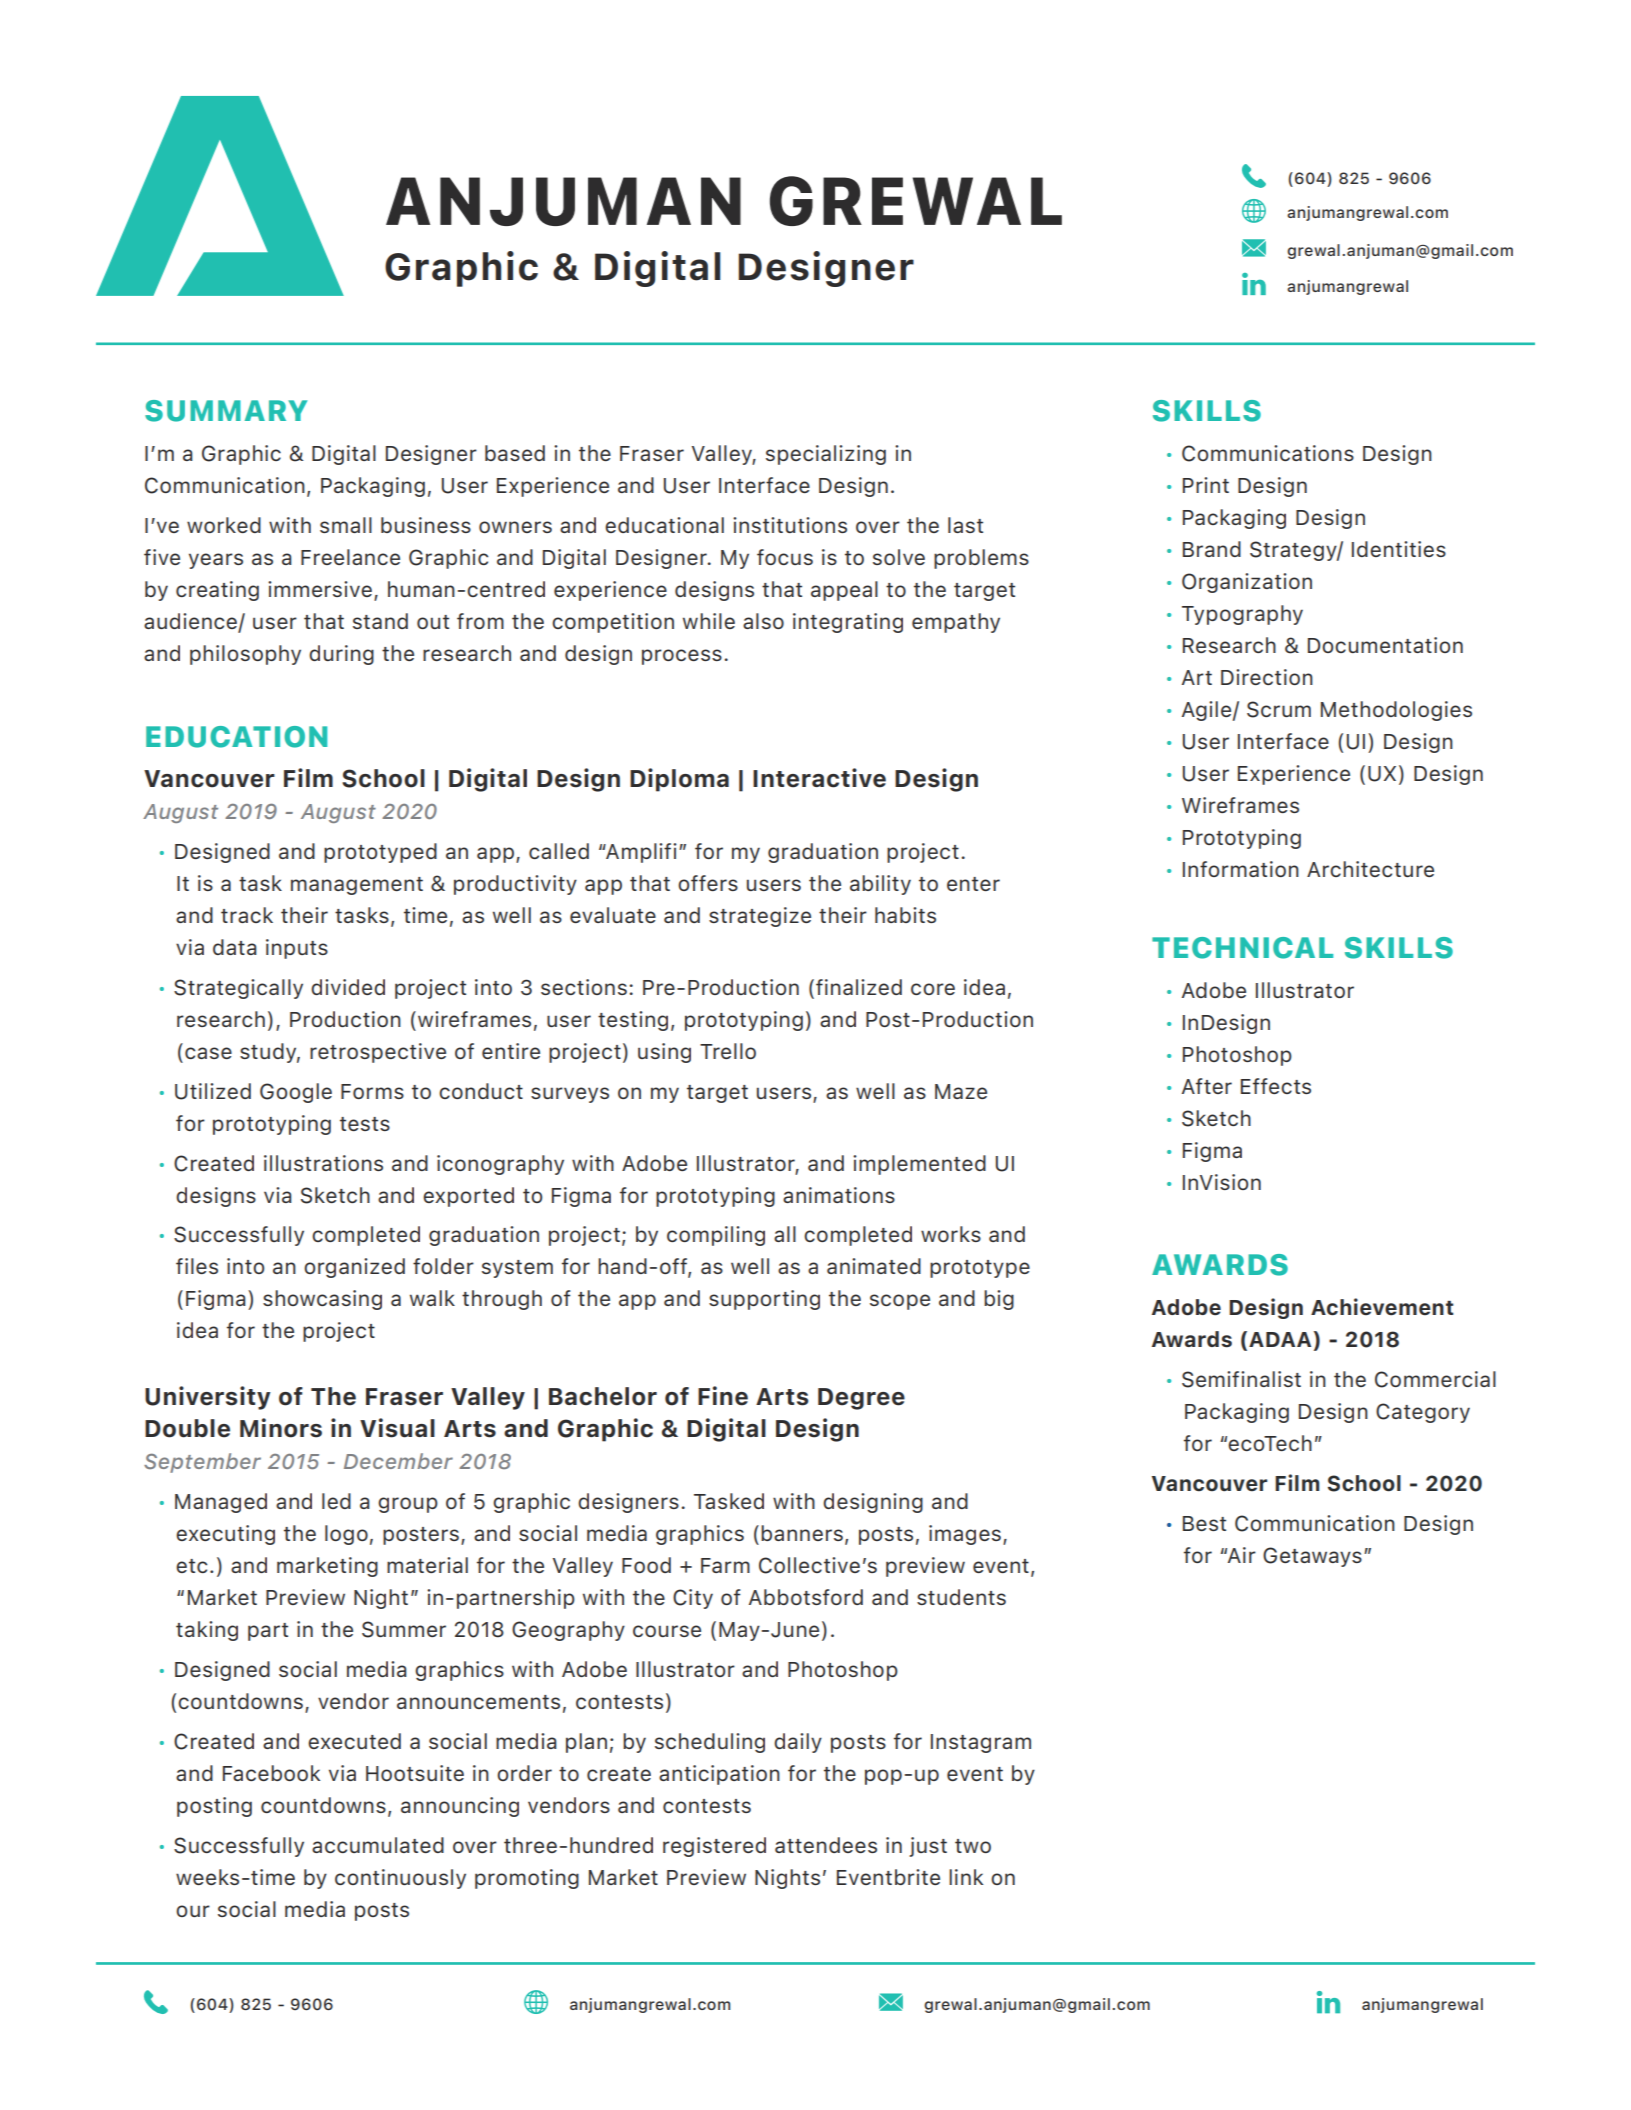 The height and width of the page is (2110, 1631). What do you see at coordinates (1241, 869) in the page?
I see `Information` at bounding box center [1241, 869].
